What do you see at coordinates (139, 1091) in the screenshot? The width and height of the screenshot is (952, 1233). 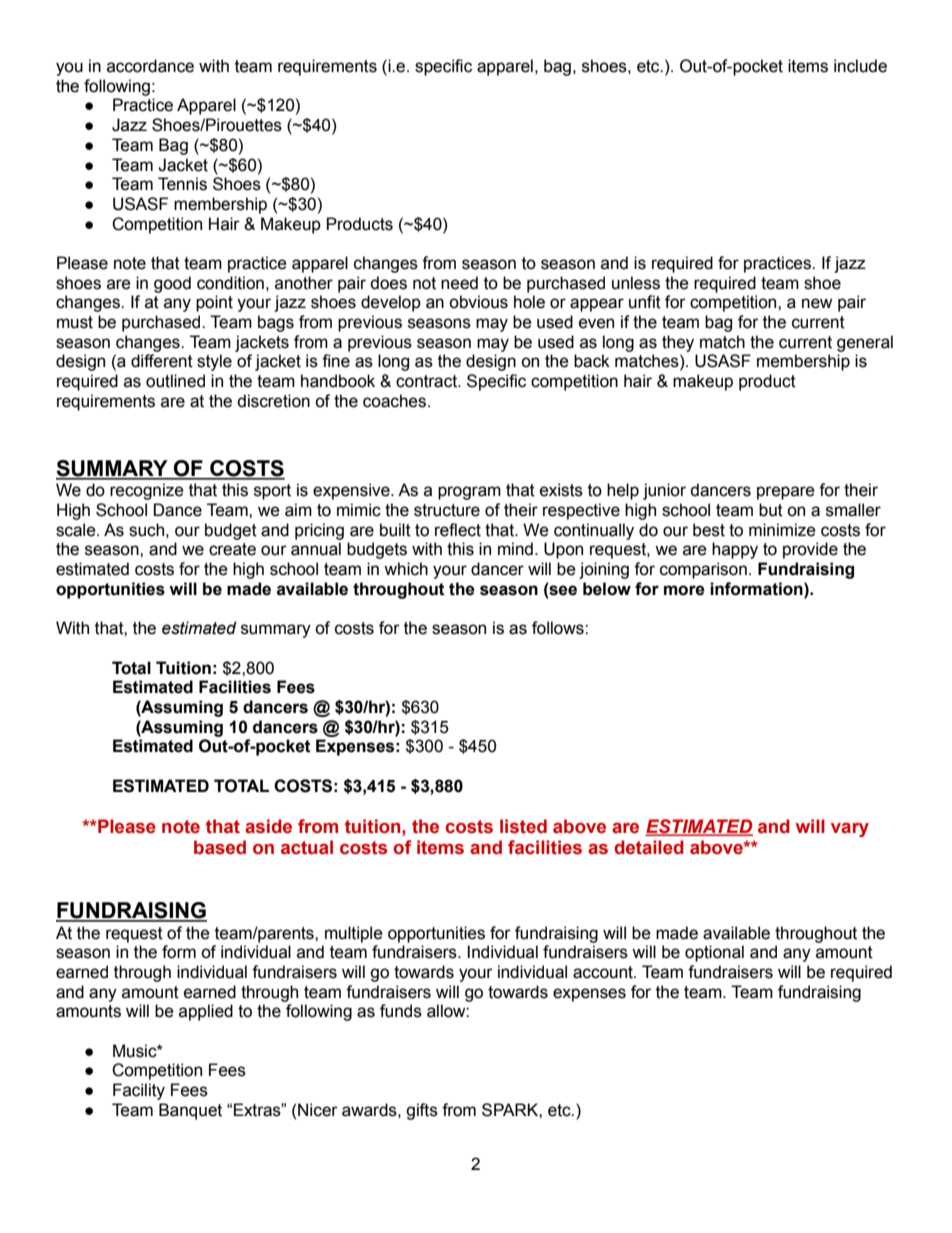 I see `Facility` at bounding box center [139, 1091].
